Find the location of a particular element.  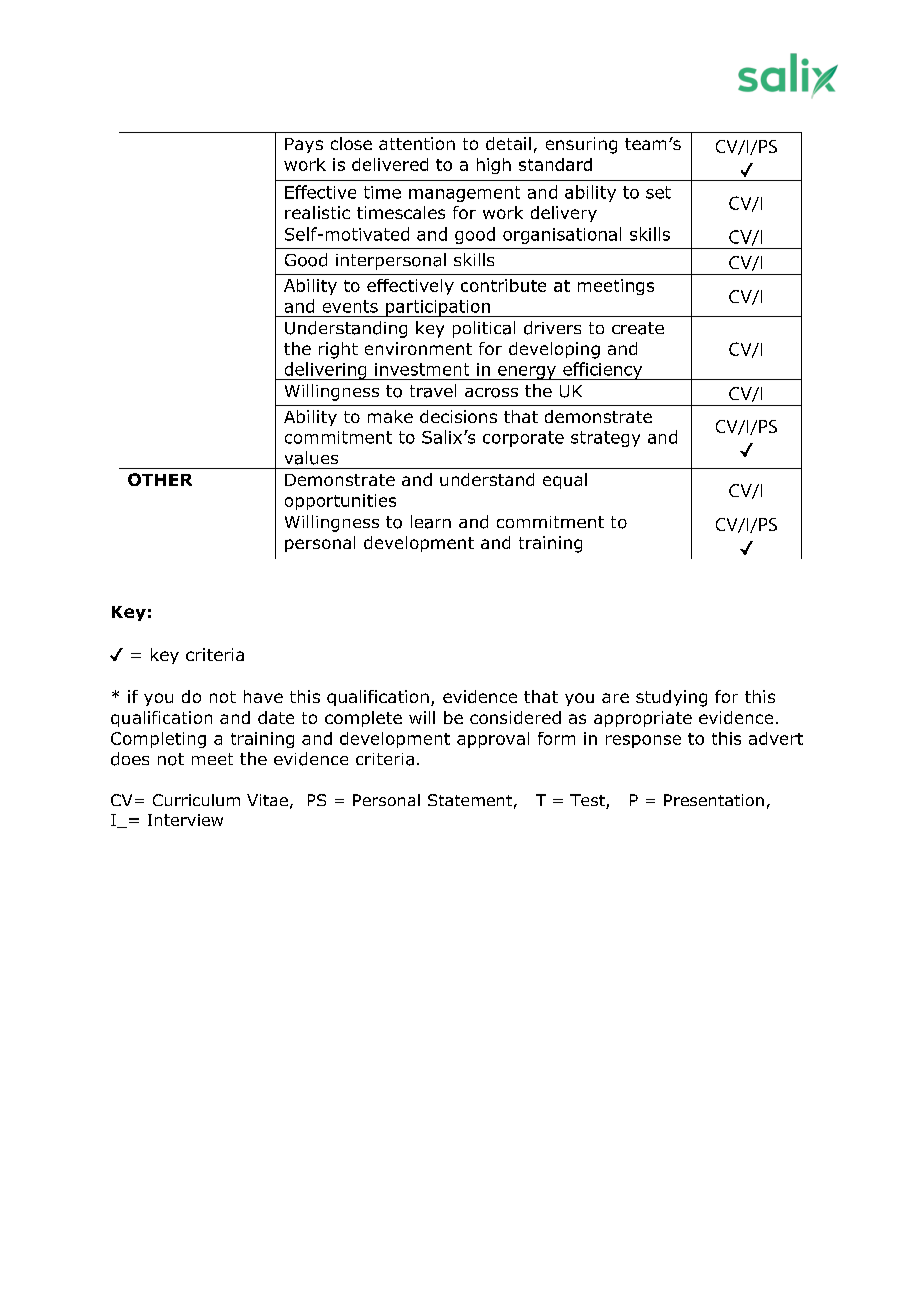

efficiency is located at coordinates (603, 371).
